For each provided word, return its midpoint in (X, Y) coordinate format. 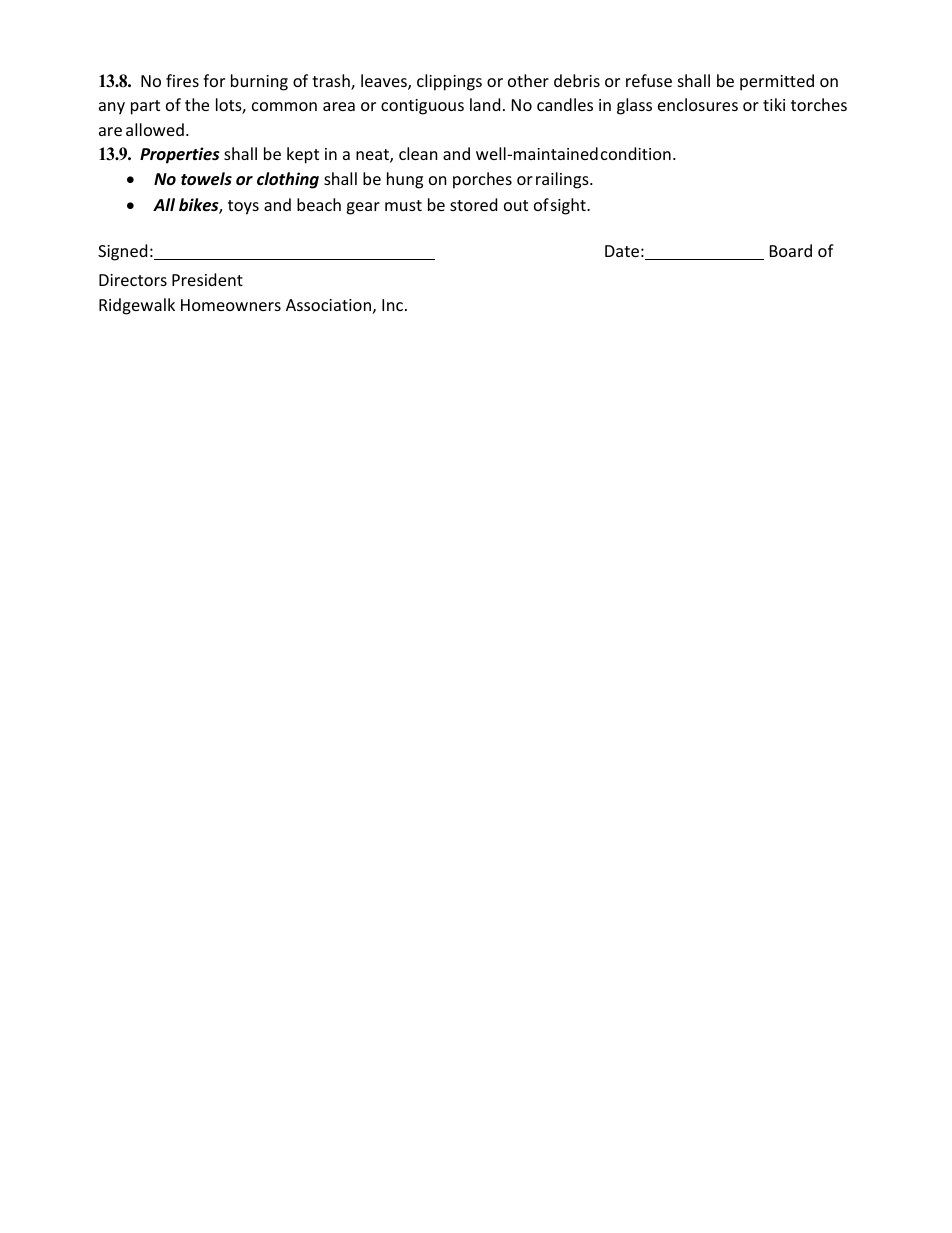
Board (791, 250)
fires (182, 80)
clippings (449, 82)
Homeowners (231, 305)
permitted (777, 82)
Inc (394, 305)
